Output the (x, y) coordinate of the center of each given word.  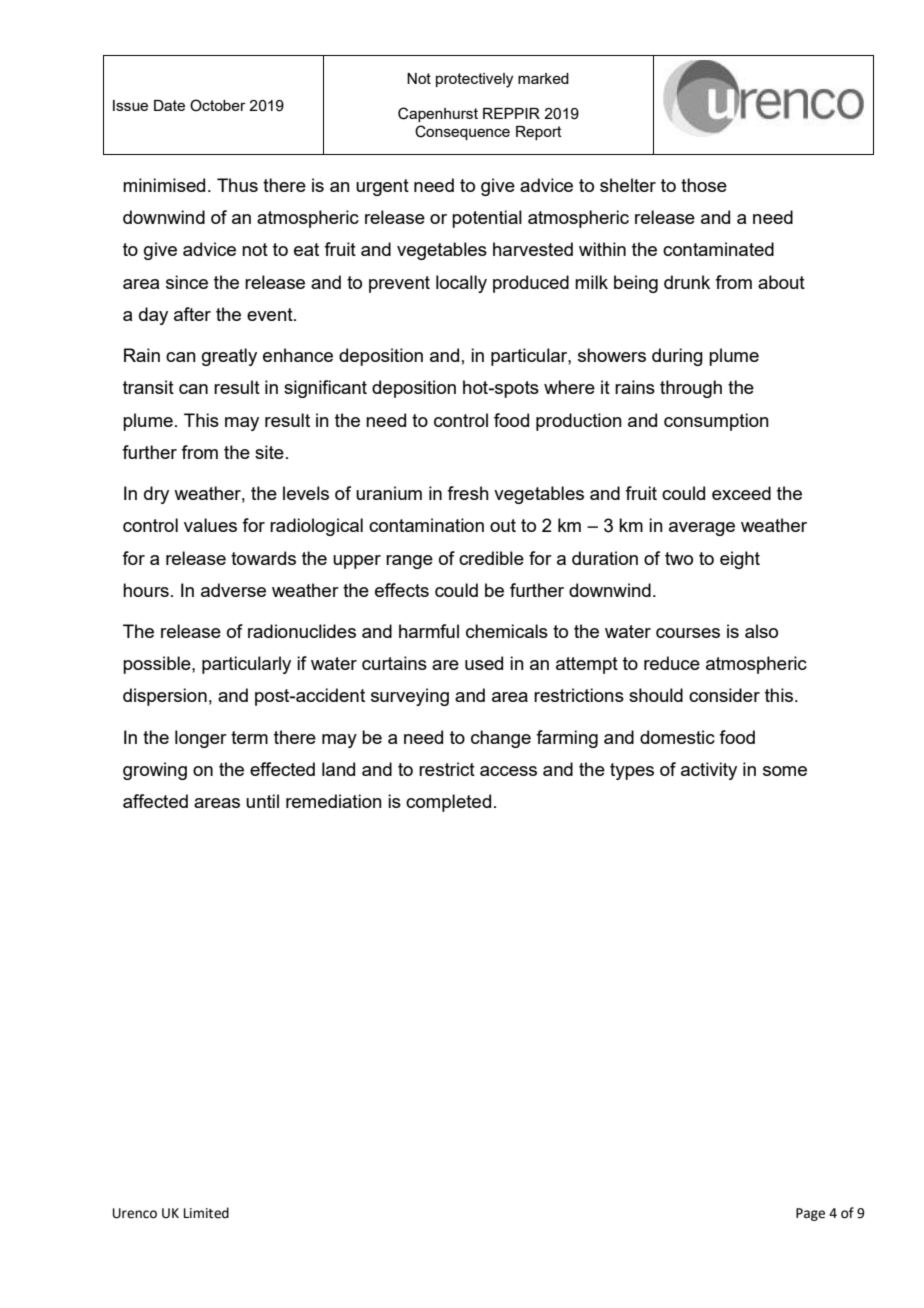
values (210, 525)
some (785, 771)
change (501, 739)
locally (461, 284)
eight (740, 560)
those (704, 185)
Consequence (462, 132)
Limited (206, 1213)
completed (448, 803)
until (262, 801)
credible (491, 558)
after (192, 314)
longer (201, 739)
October (218, 105)
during (677, 357)
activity (709, 771)
